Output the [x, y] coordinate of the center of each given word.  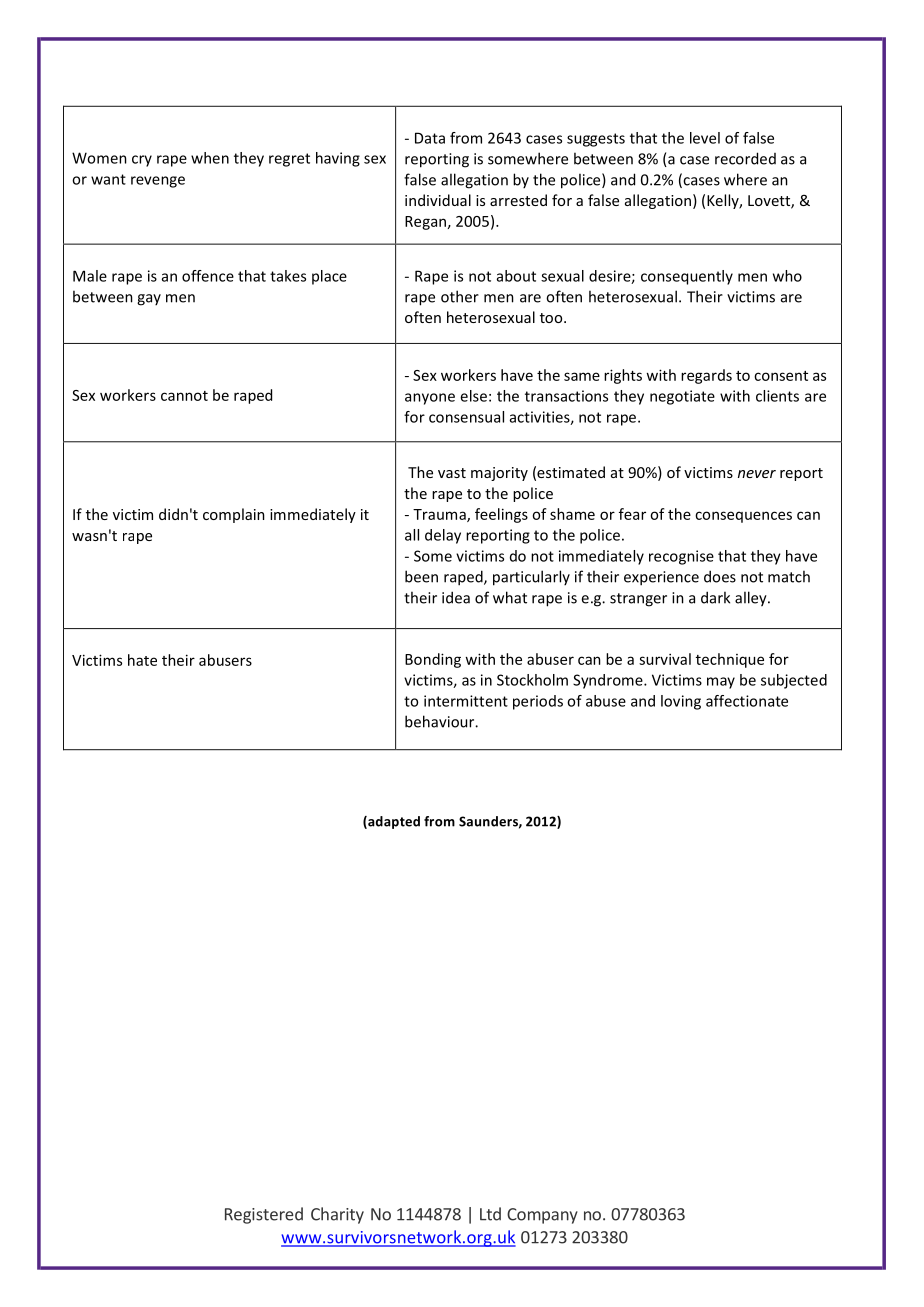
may [721, 683]
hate [142, 660]
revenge [158, 182]
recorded [745, 158]
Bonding [433, 660]
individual [438, 200]
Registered [264, 1215]
